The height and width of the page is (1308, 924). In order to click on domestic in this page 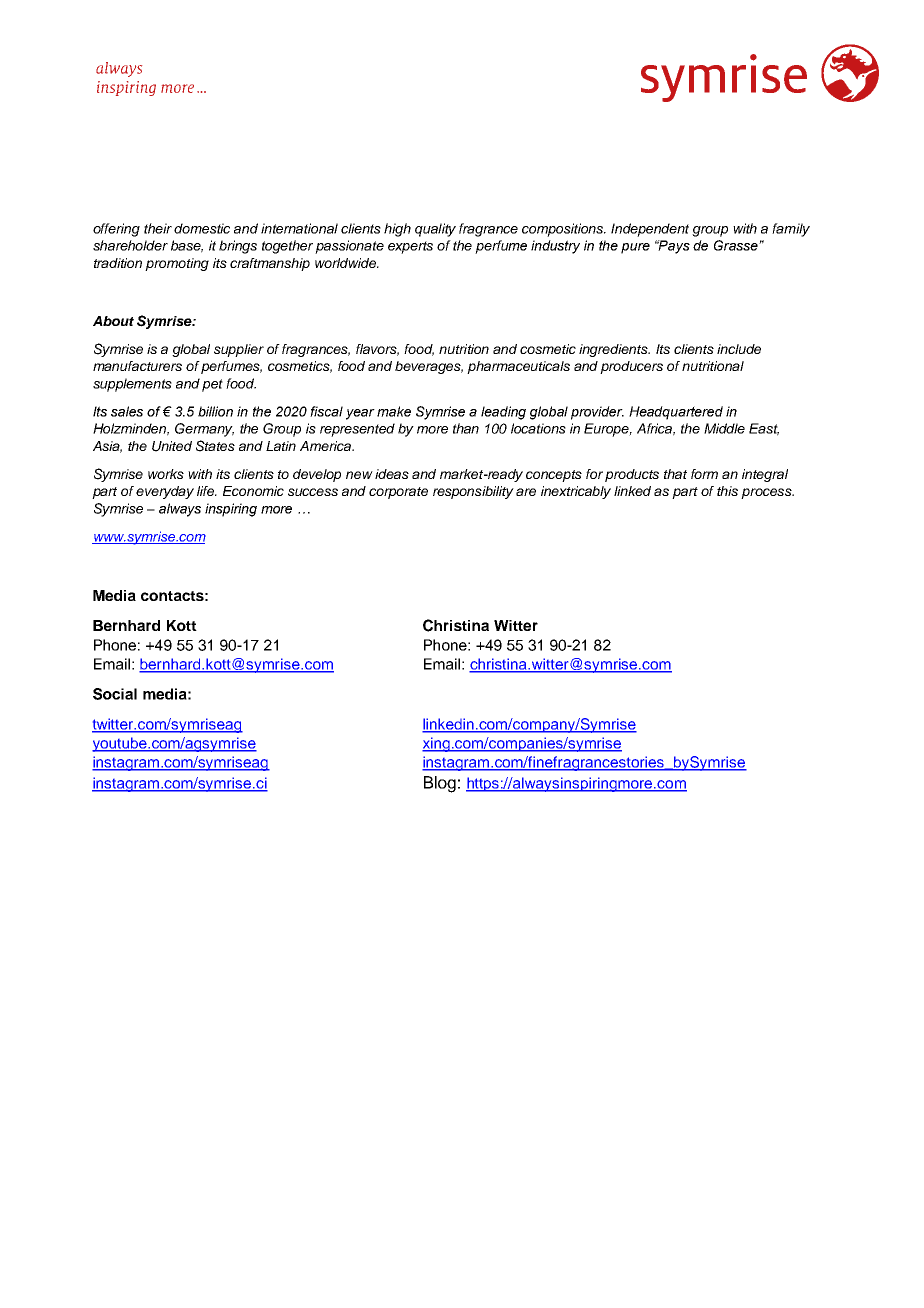, I will do `click(202, 228)`.
